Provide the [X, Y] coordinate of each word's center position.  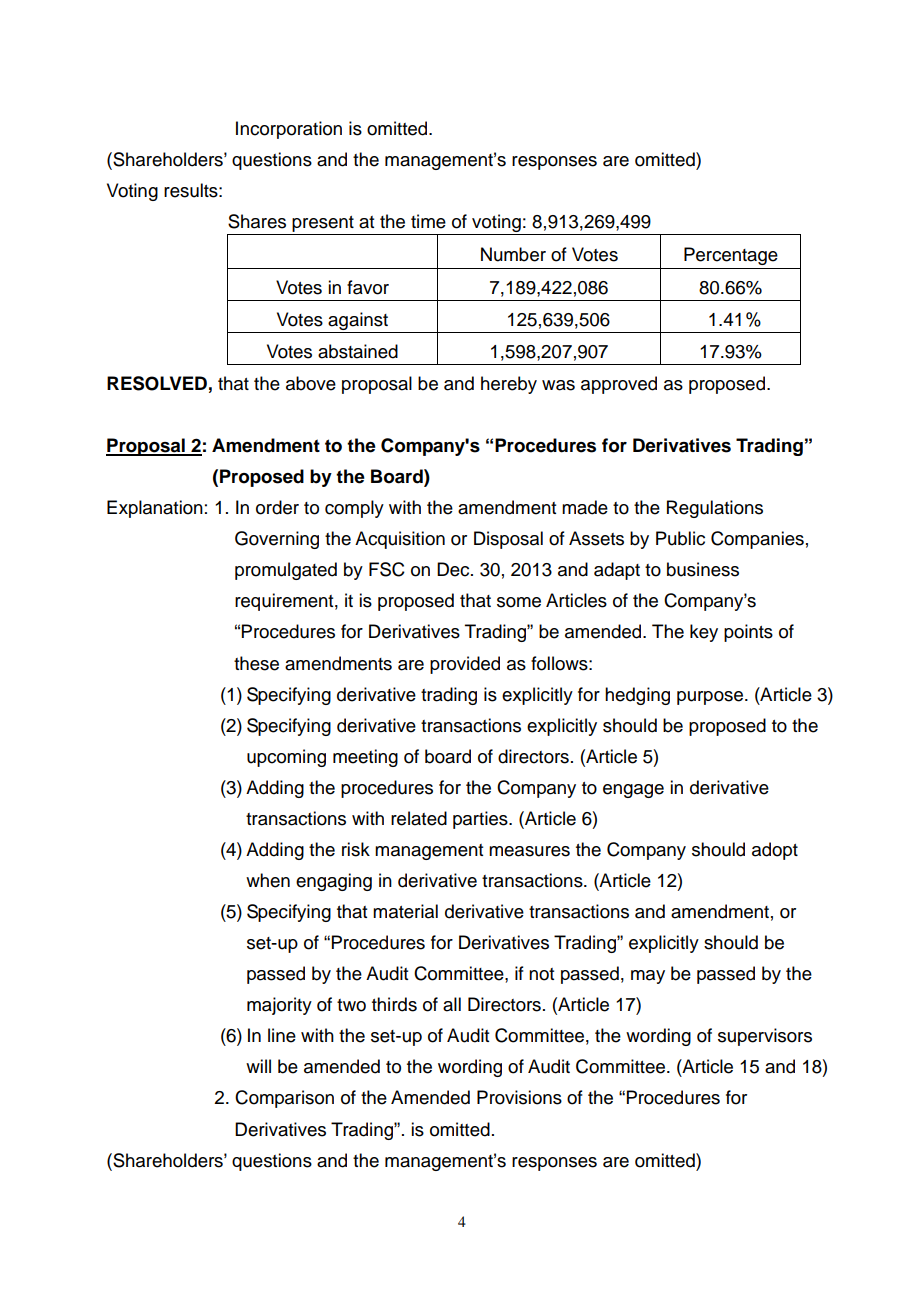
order [277, 507]
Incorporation [289, 130]
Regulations [715, 509]
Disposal [508, 540]
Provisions [519, 1097]
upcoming [286, 758]
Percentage [731, 256]
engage [633, 791]
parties [481, 820]
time [428, 221]
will [258, 1066]
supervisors [765, 1037]
